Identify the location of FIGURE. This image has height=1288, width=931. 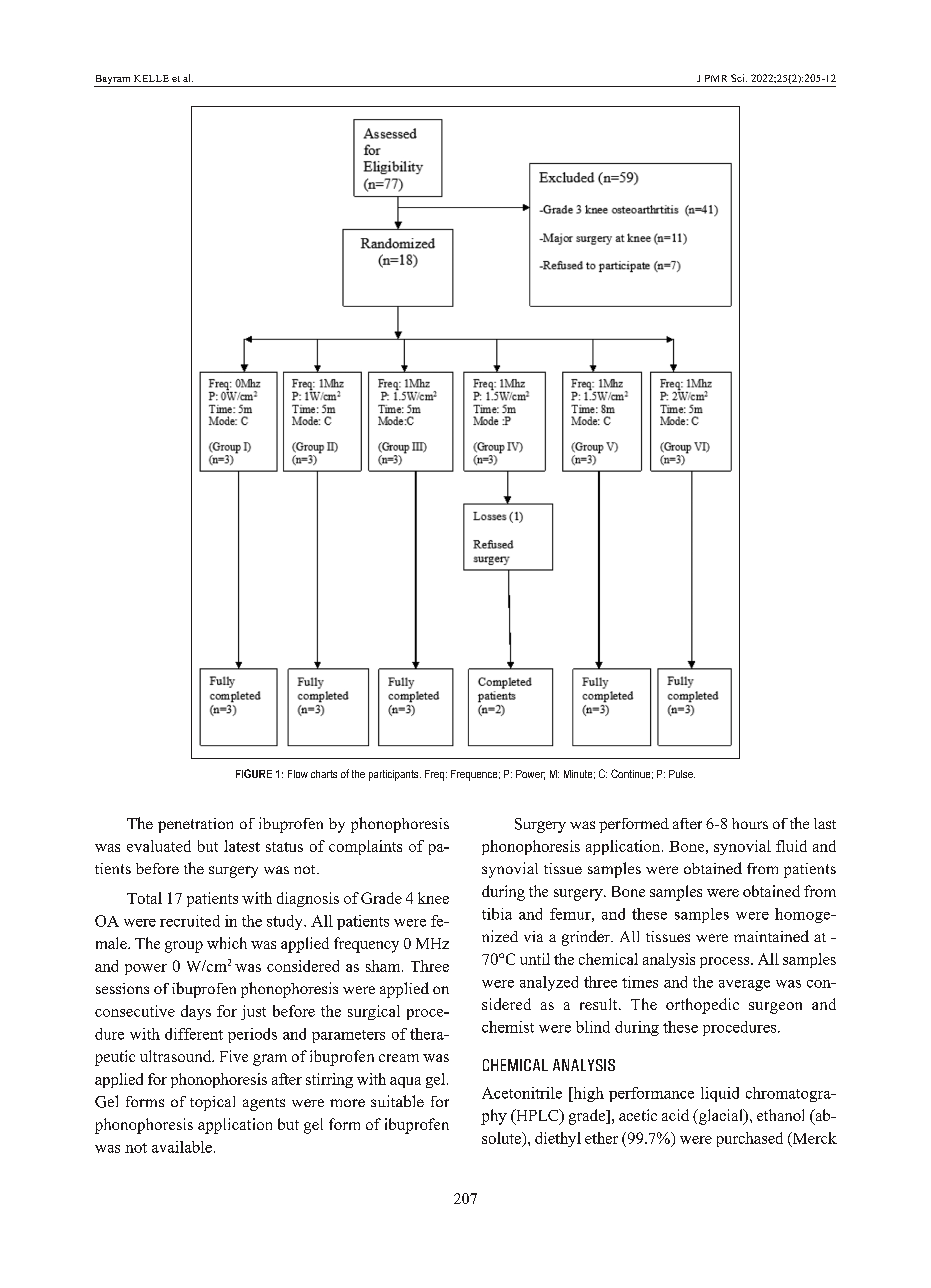
(254, 773).
